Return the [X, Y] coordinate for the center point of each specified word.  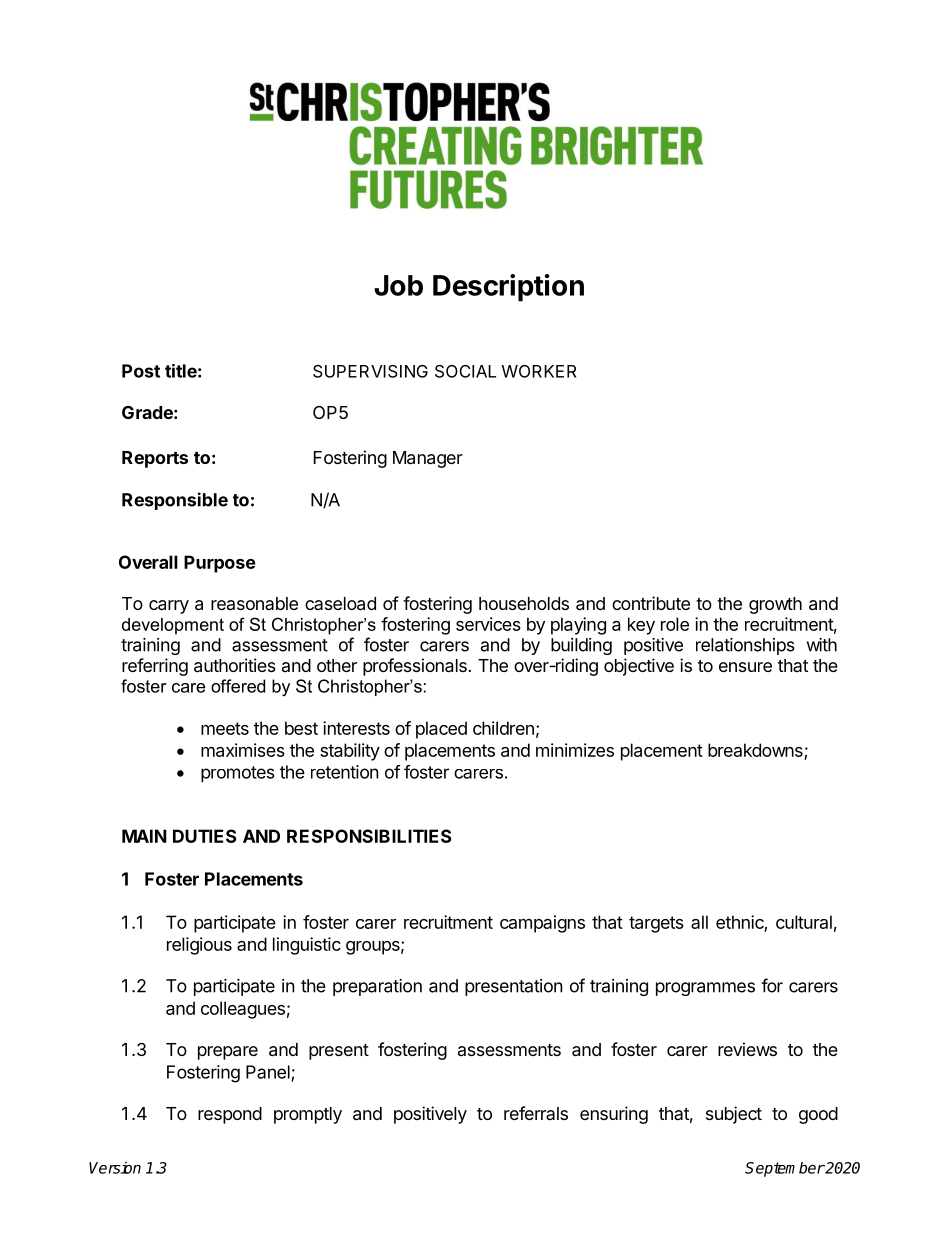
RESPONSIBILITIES [369, 836]
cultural [804, 922]
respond [230, 1115]
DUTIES [204, 836]
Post [141, 371]
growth [775, 605]
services [488, 624]
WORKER [539, 371]
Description [508, 288]
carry [169, 607]
